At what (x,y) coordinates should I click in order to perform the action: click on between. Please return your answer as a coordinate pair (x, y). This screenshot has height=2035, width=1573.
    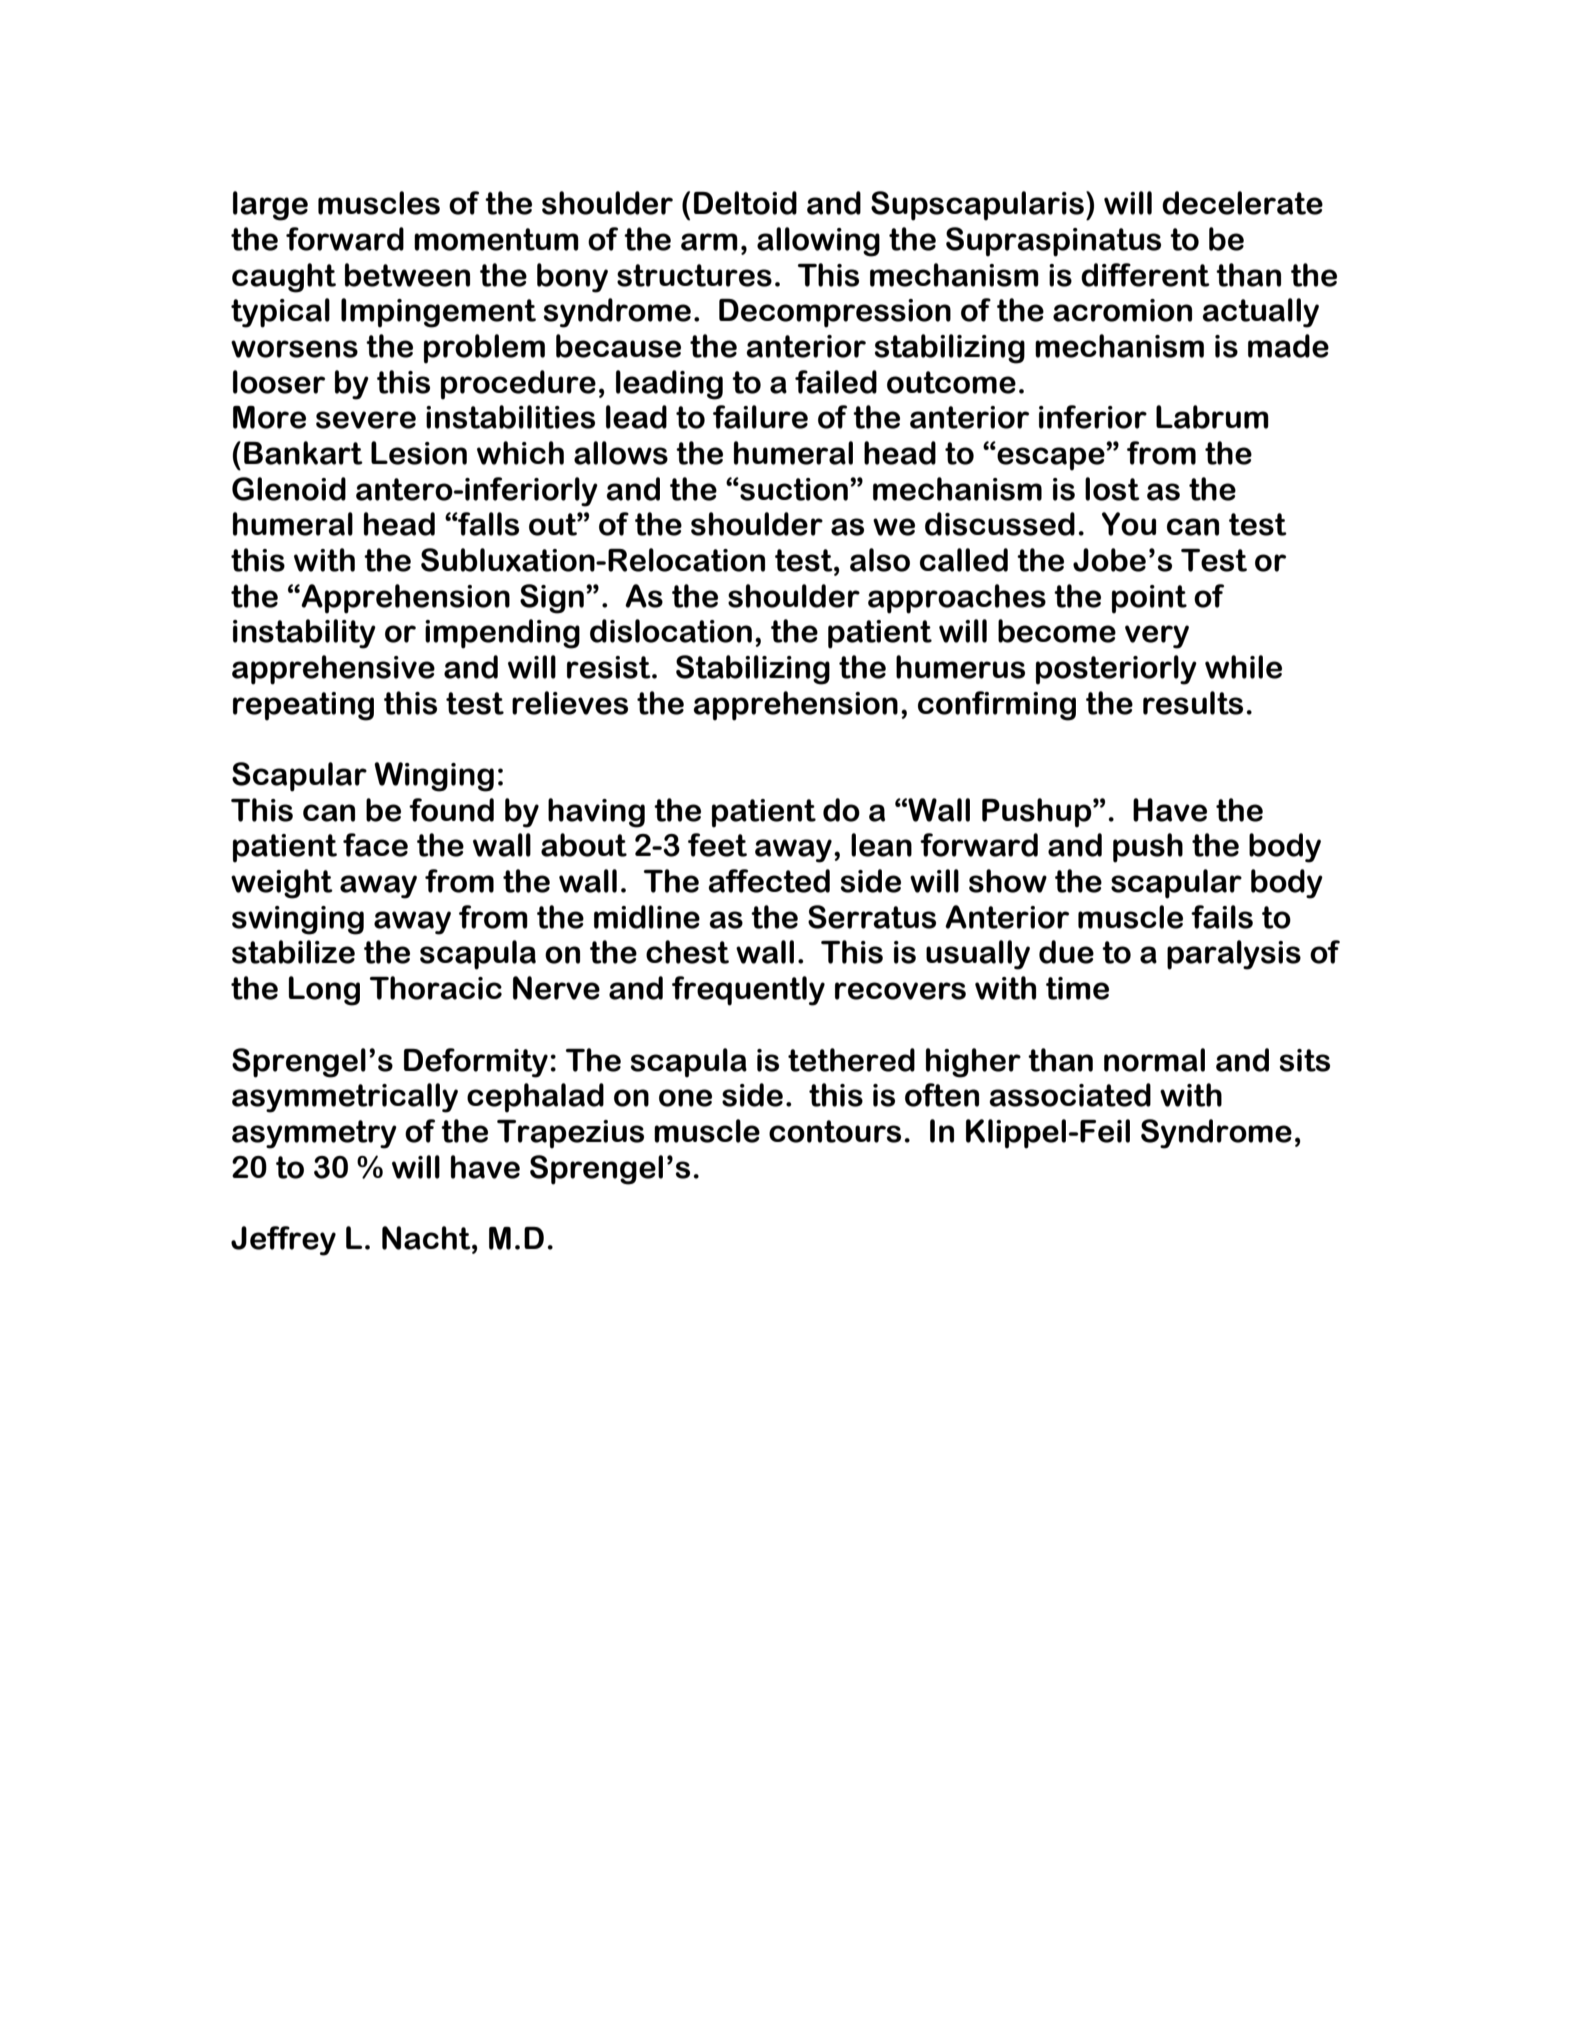
    Looking at the image, I should click on (407, 275).
